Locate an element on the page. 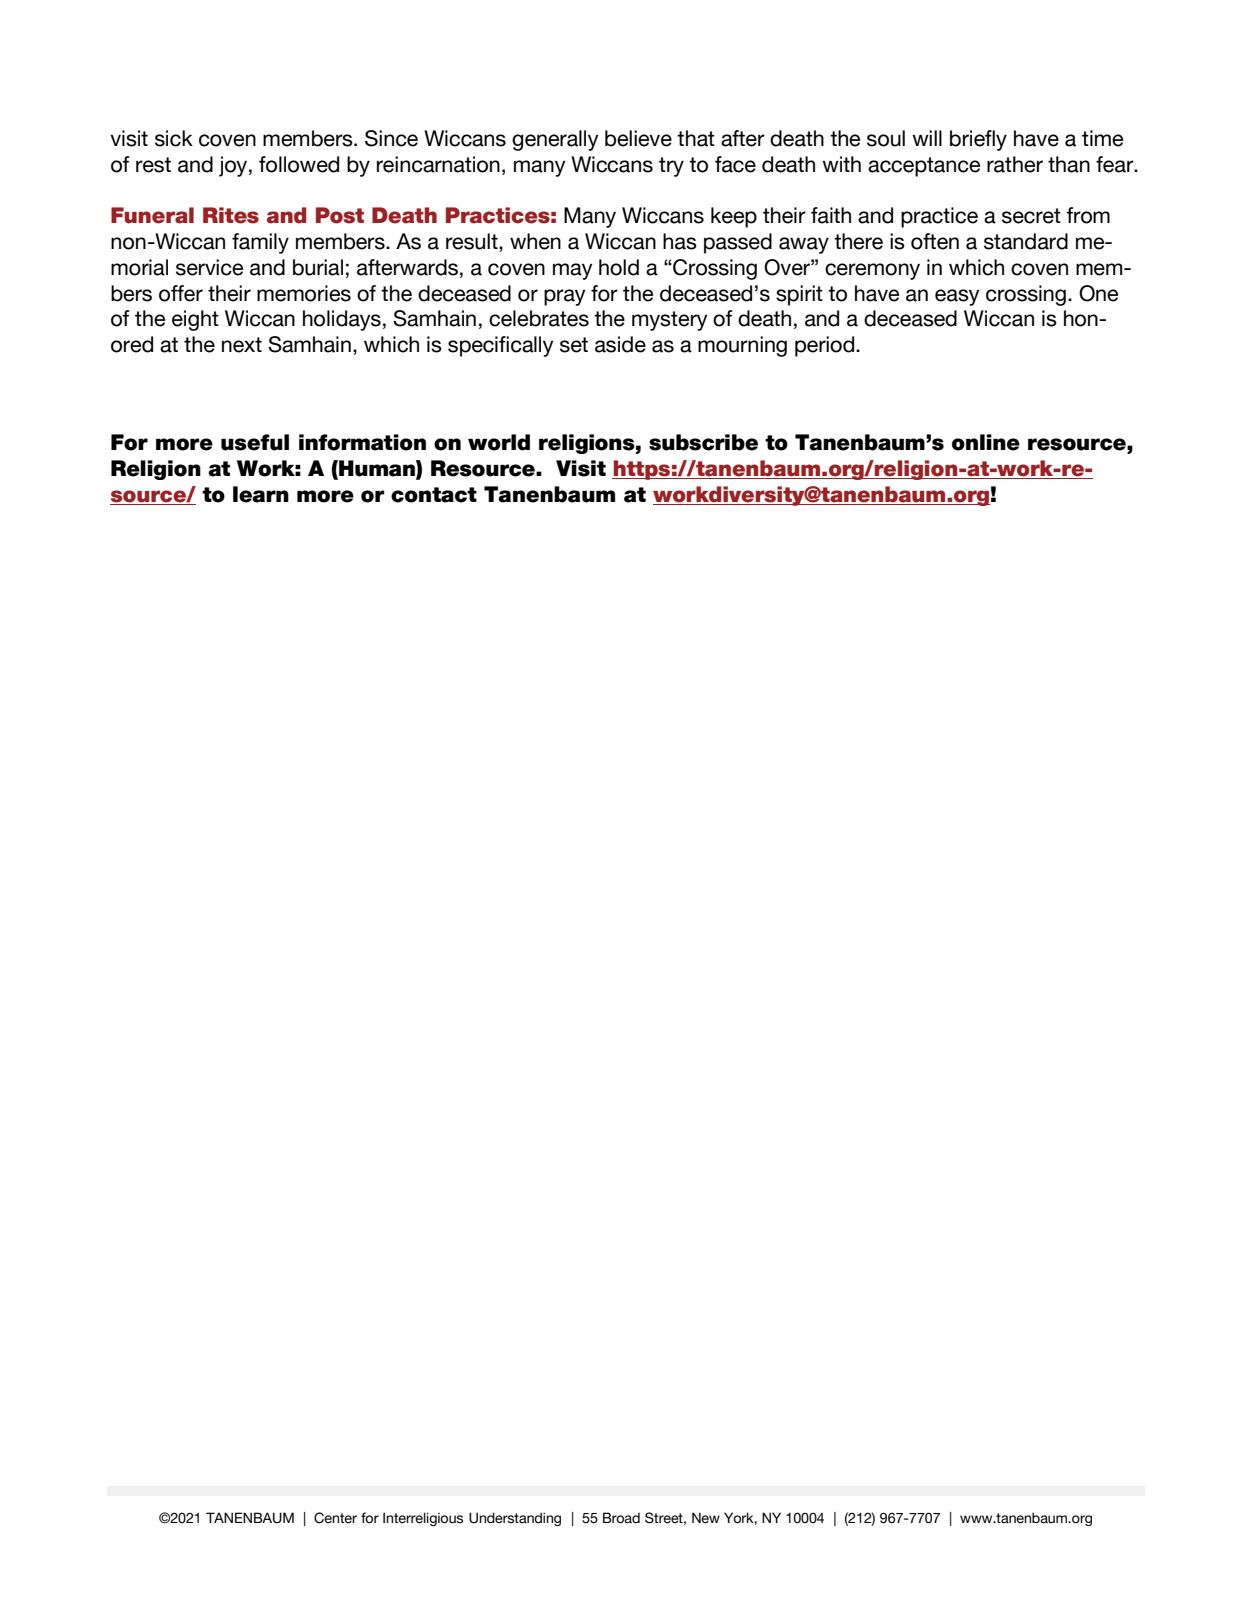  Center is located at coordinates (335, 1518).
